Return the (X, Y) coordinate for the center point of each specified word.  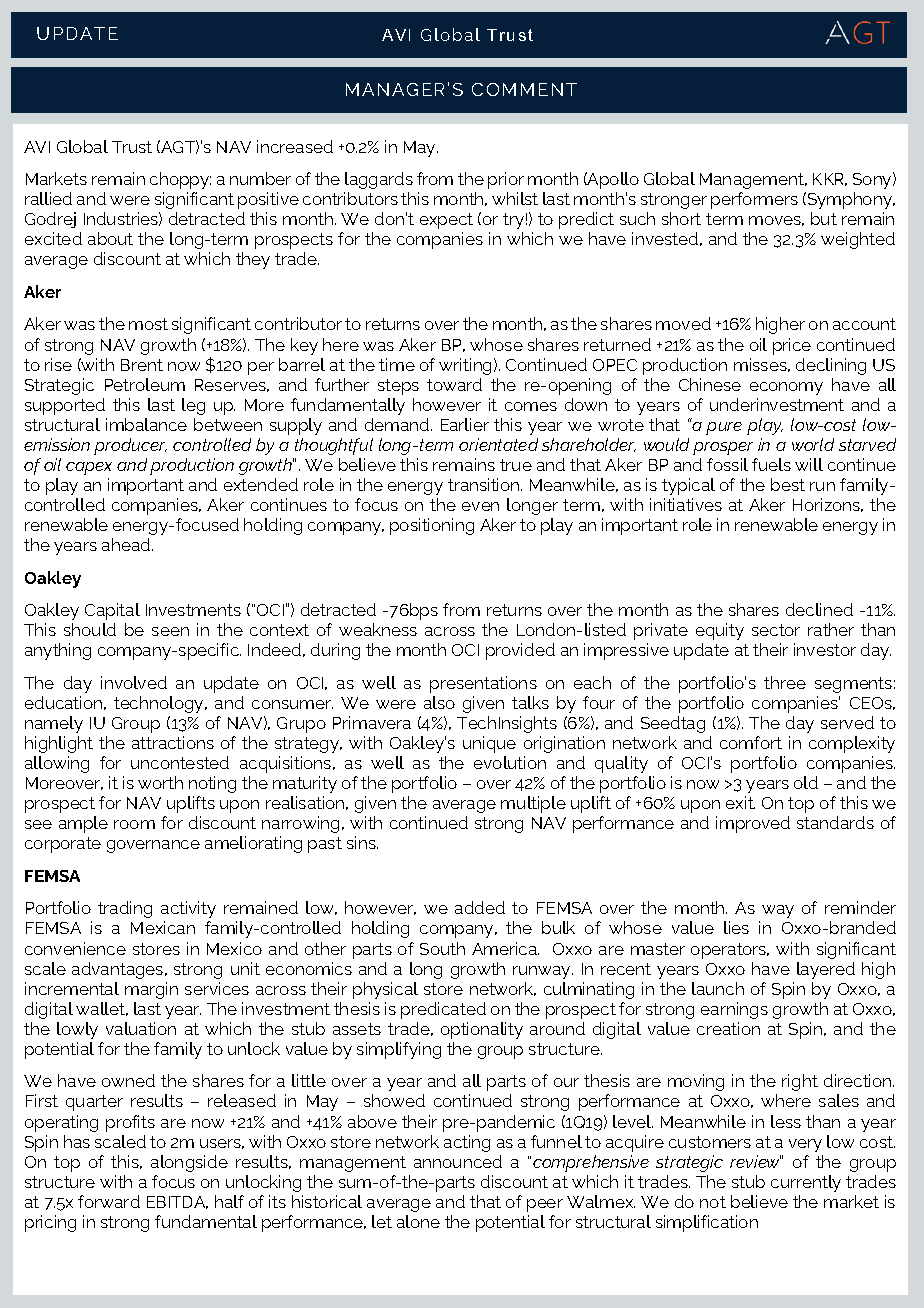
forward (109, 1201)
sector (776, 630)
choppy (180, 180)
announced (458, 1161)
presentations (483, 684)
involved (134, 682)
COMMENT (524, 89)
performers (754, 200)
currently (806, 1183)
